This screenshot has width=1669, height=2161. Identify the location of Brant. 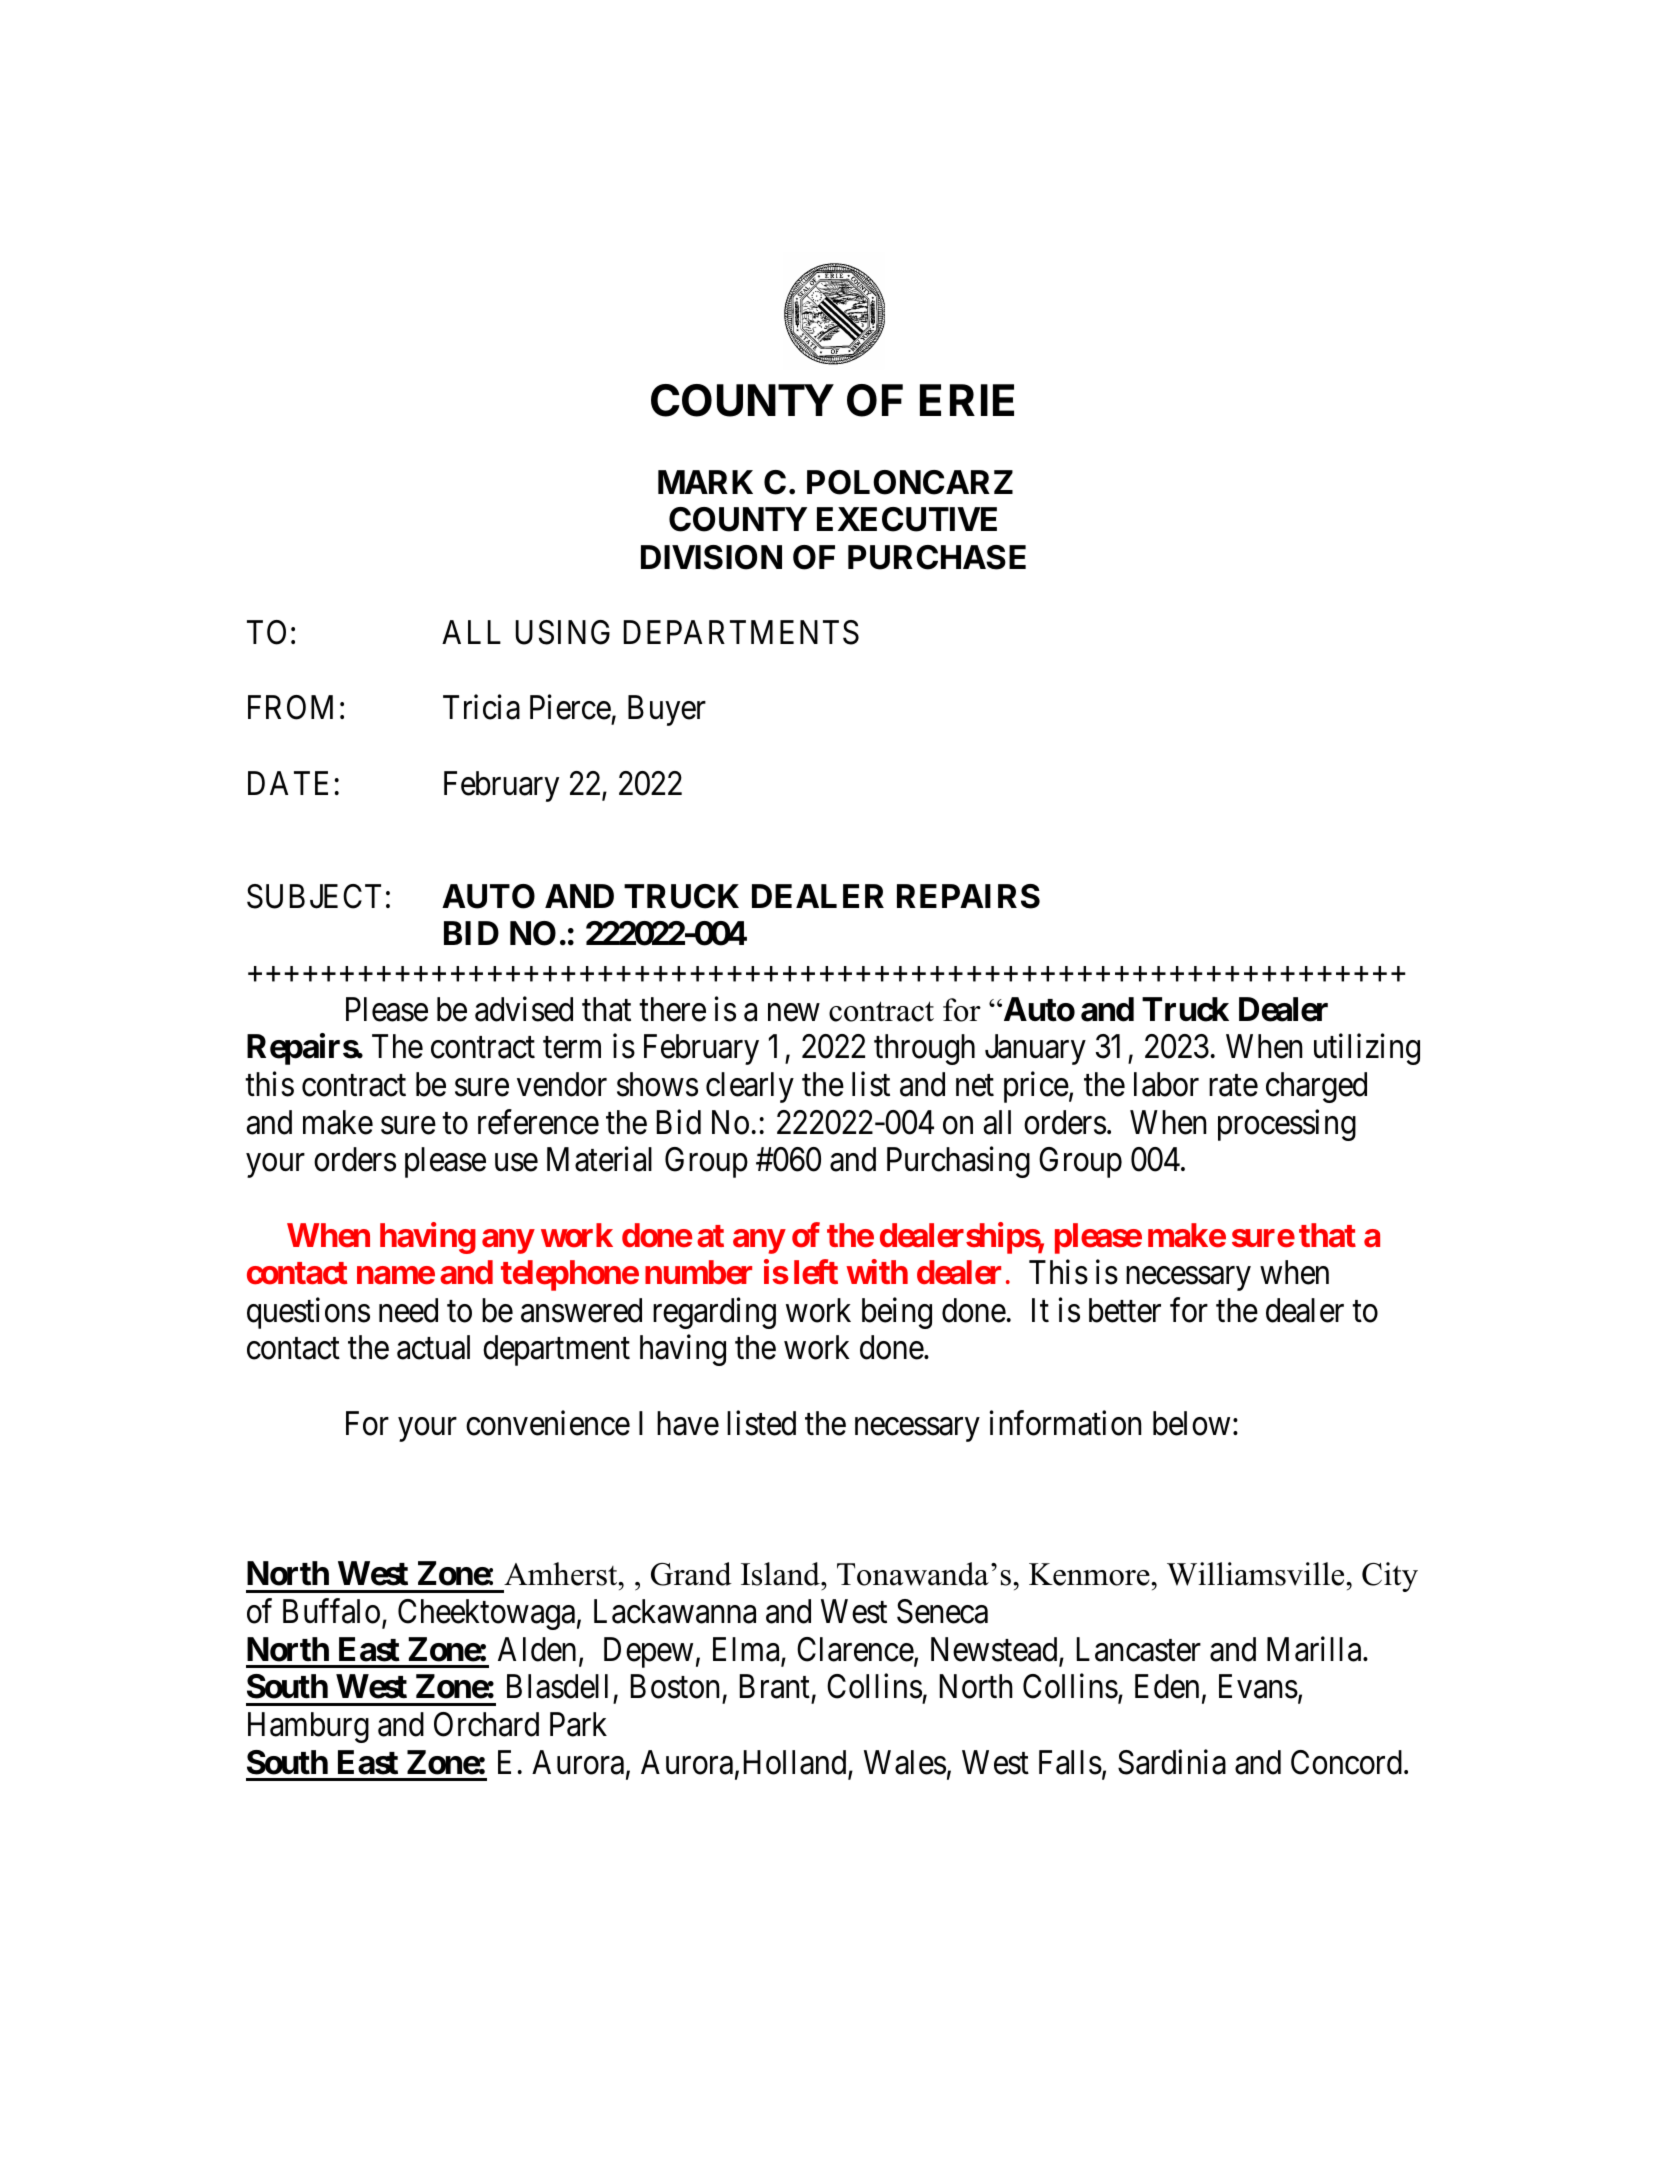
(775, 1687).
